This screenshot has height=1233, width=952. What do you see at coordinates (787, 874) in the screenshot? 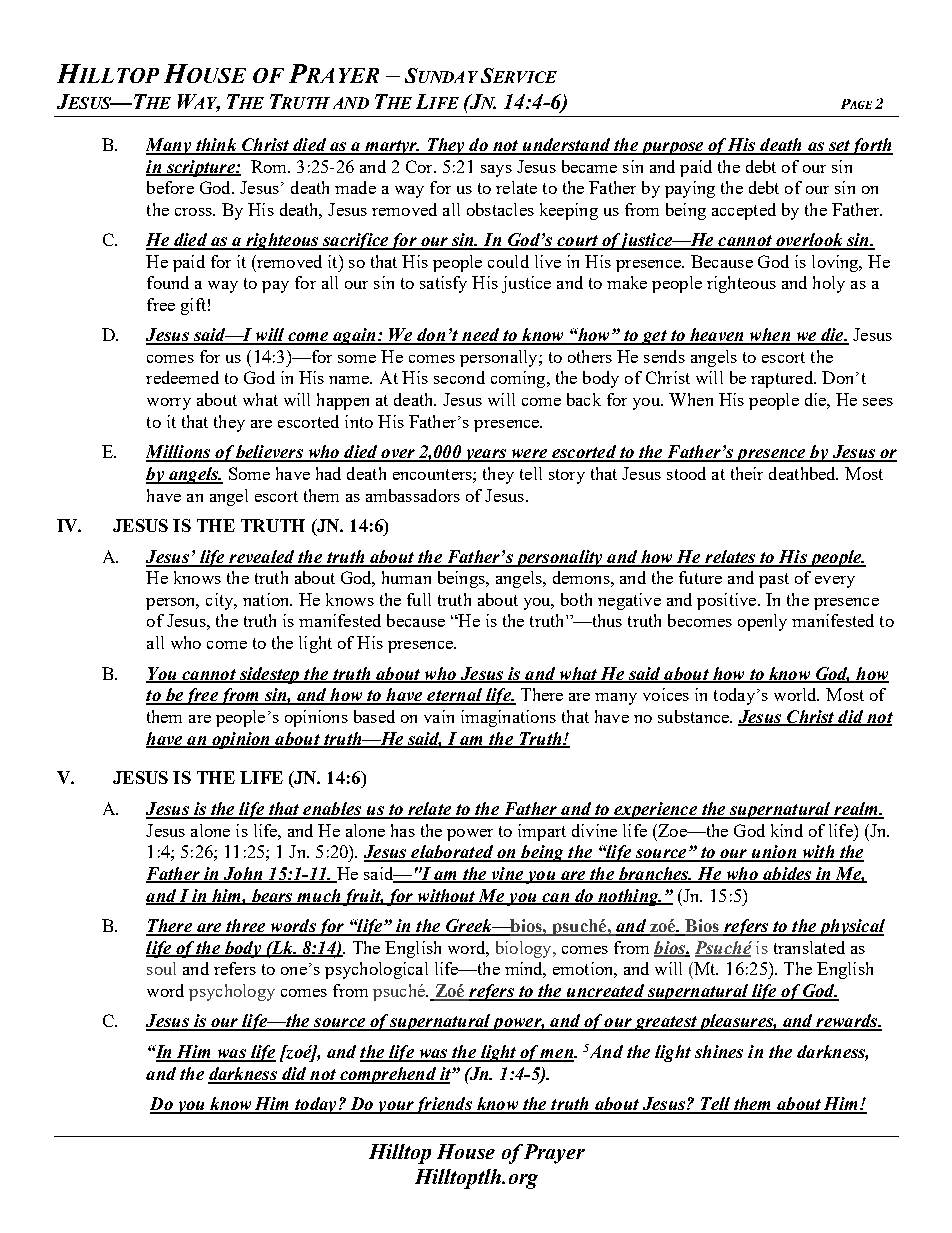
I see `abides` at bounding box center [787, 874].
